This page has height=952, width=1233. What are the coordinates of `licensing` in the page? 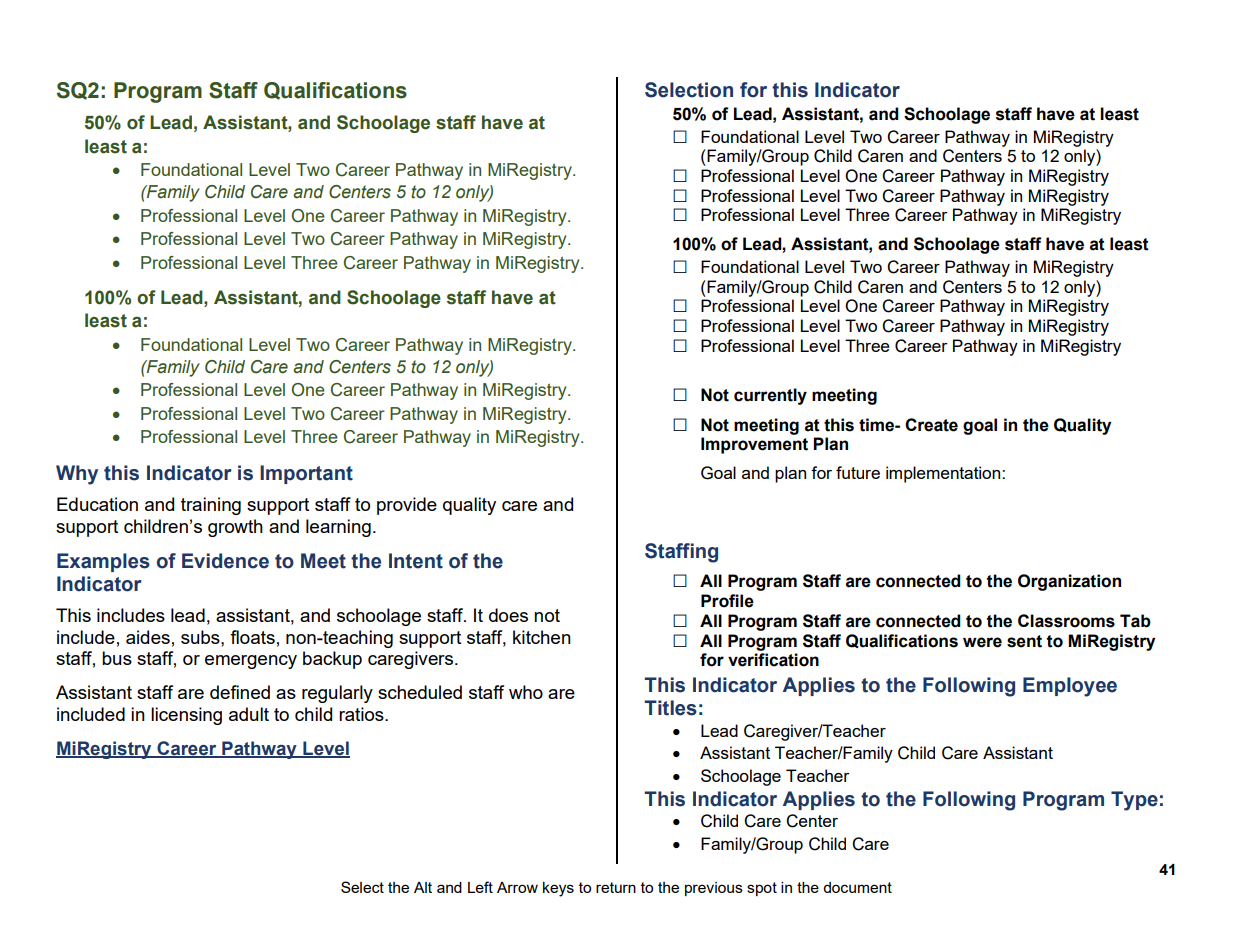 It's located at (186, 716).
